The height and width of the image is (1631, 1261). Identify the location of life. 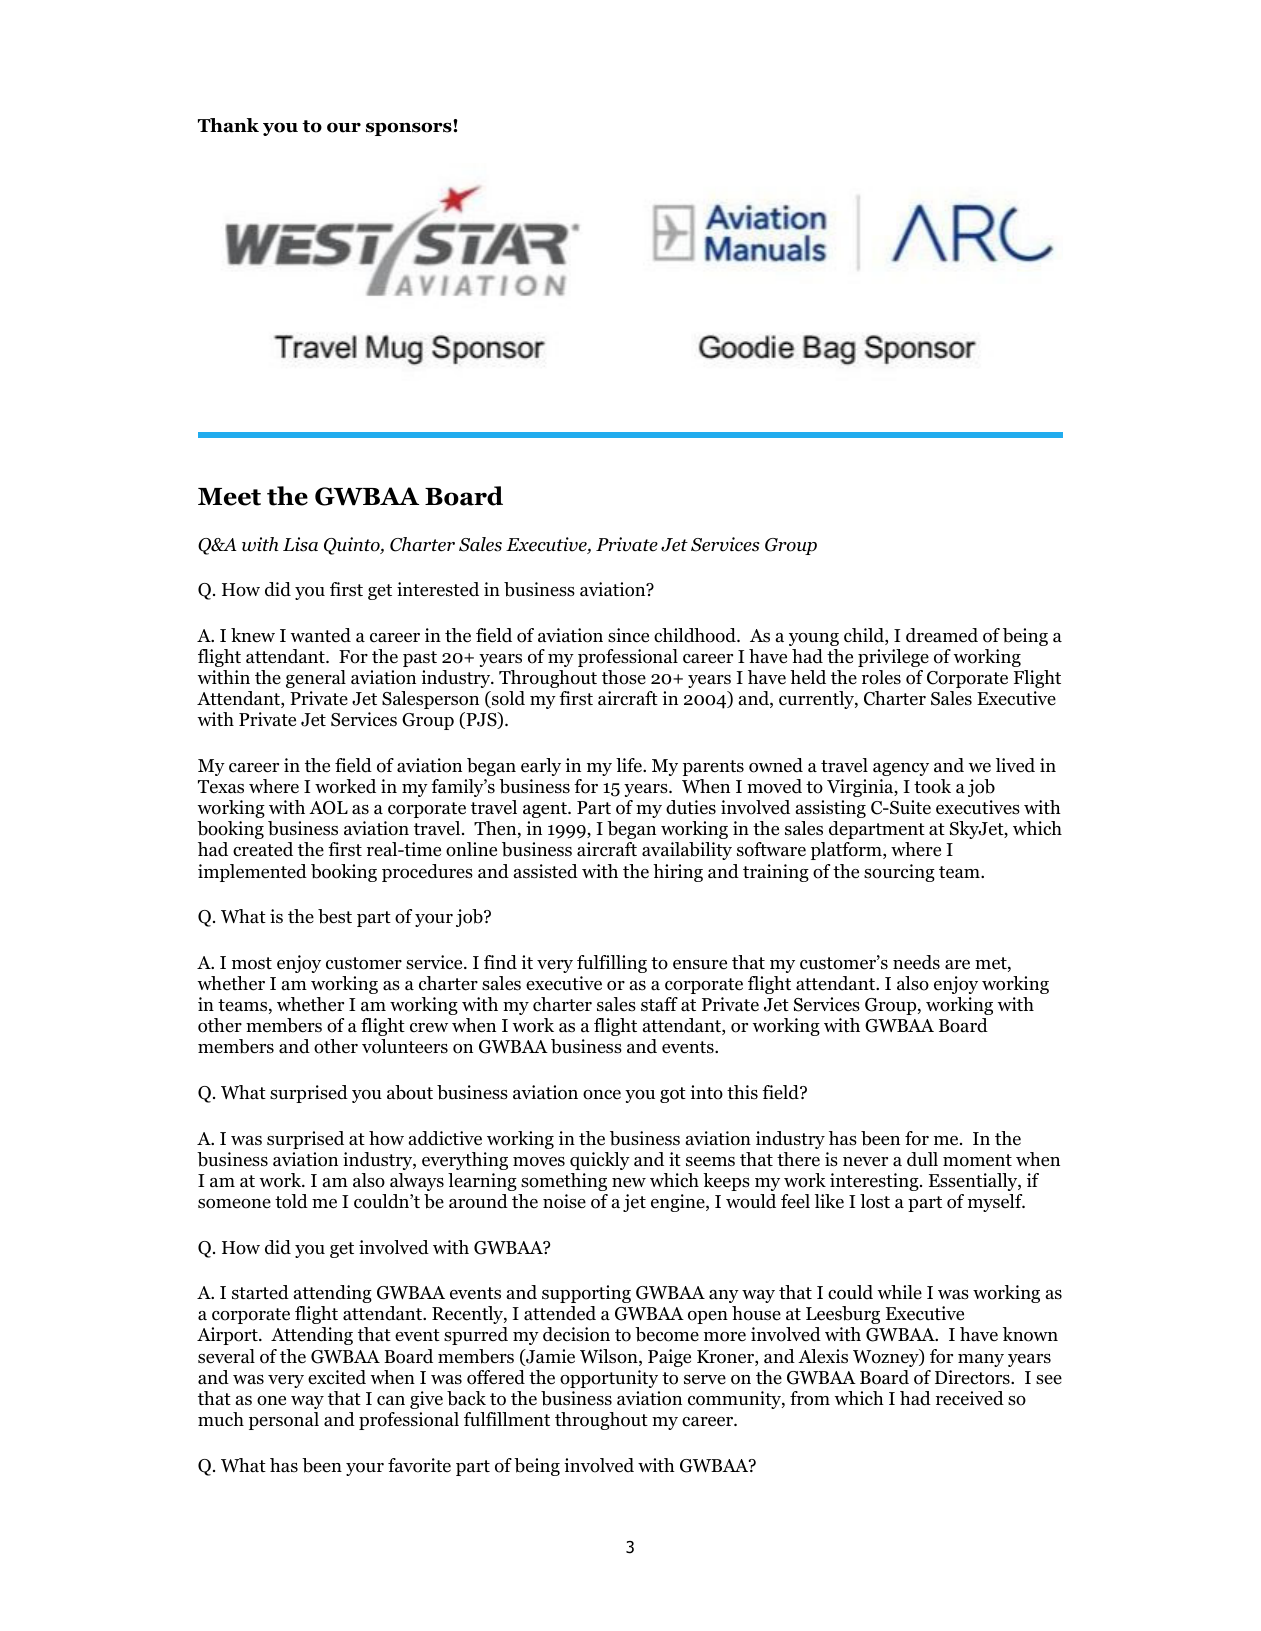
(630, 765).
